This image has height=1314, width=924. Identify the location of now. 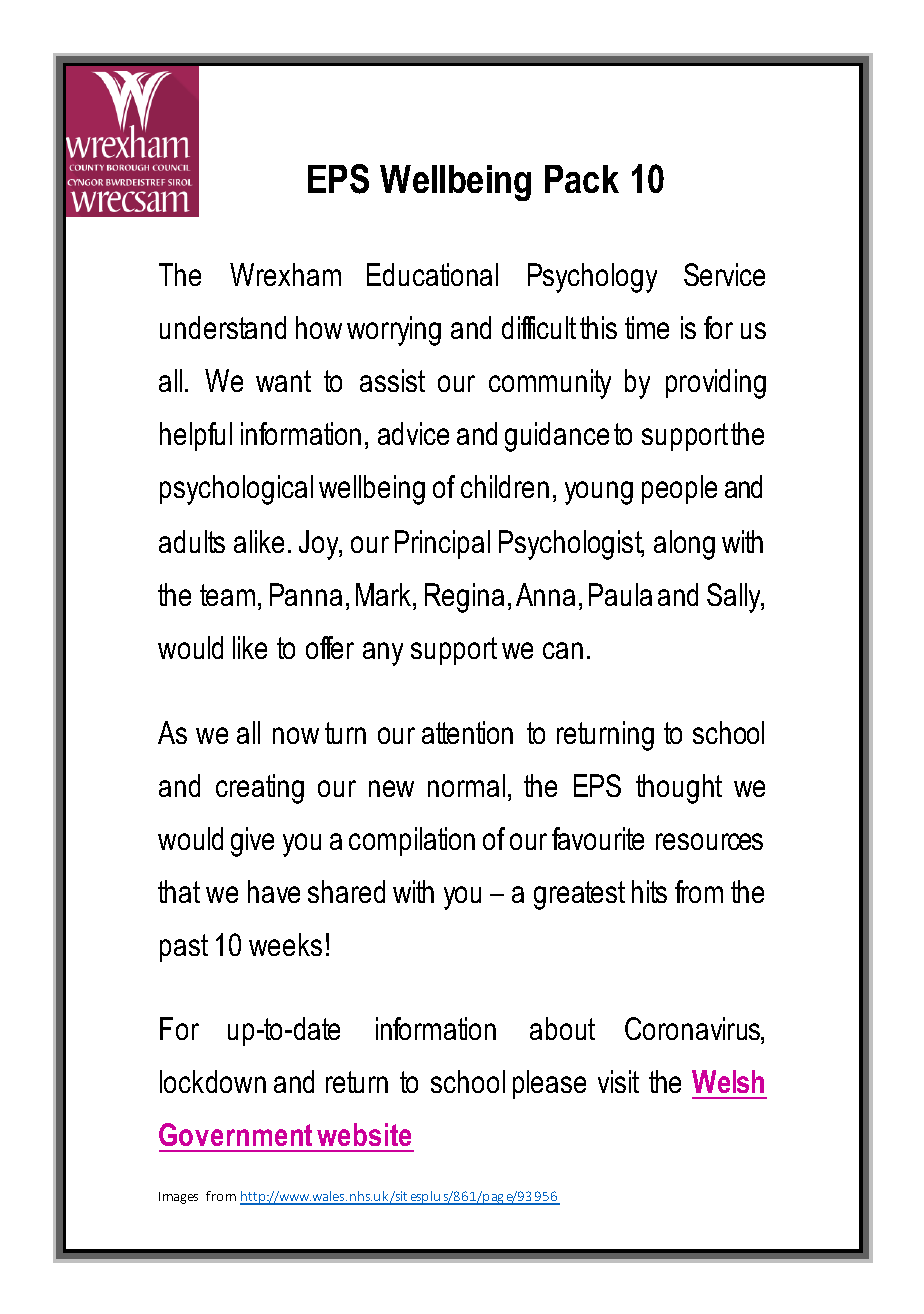
(296, 735).
